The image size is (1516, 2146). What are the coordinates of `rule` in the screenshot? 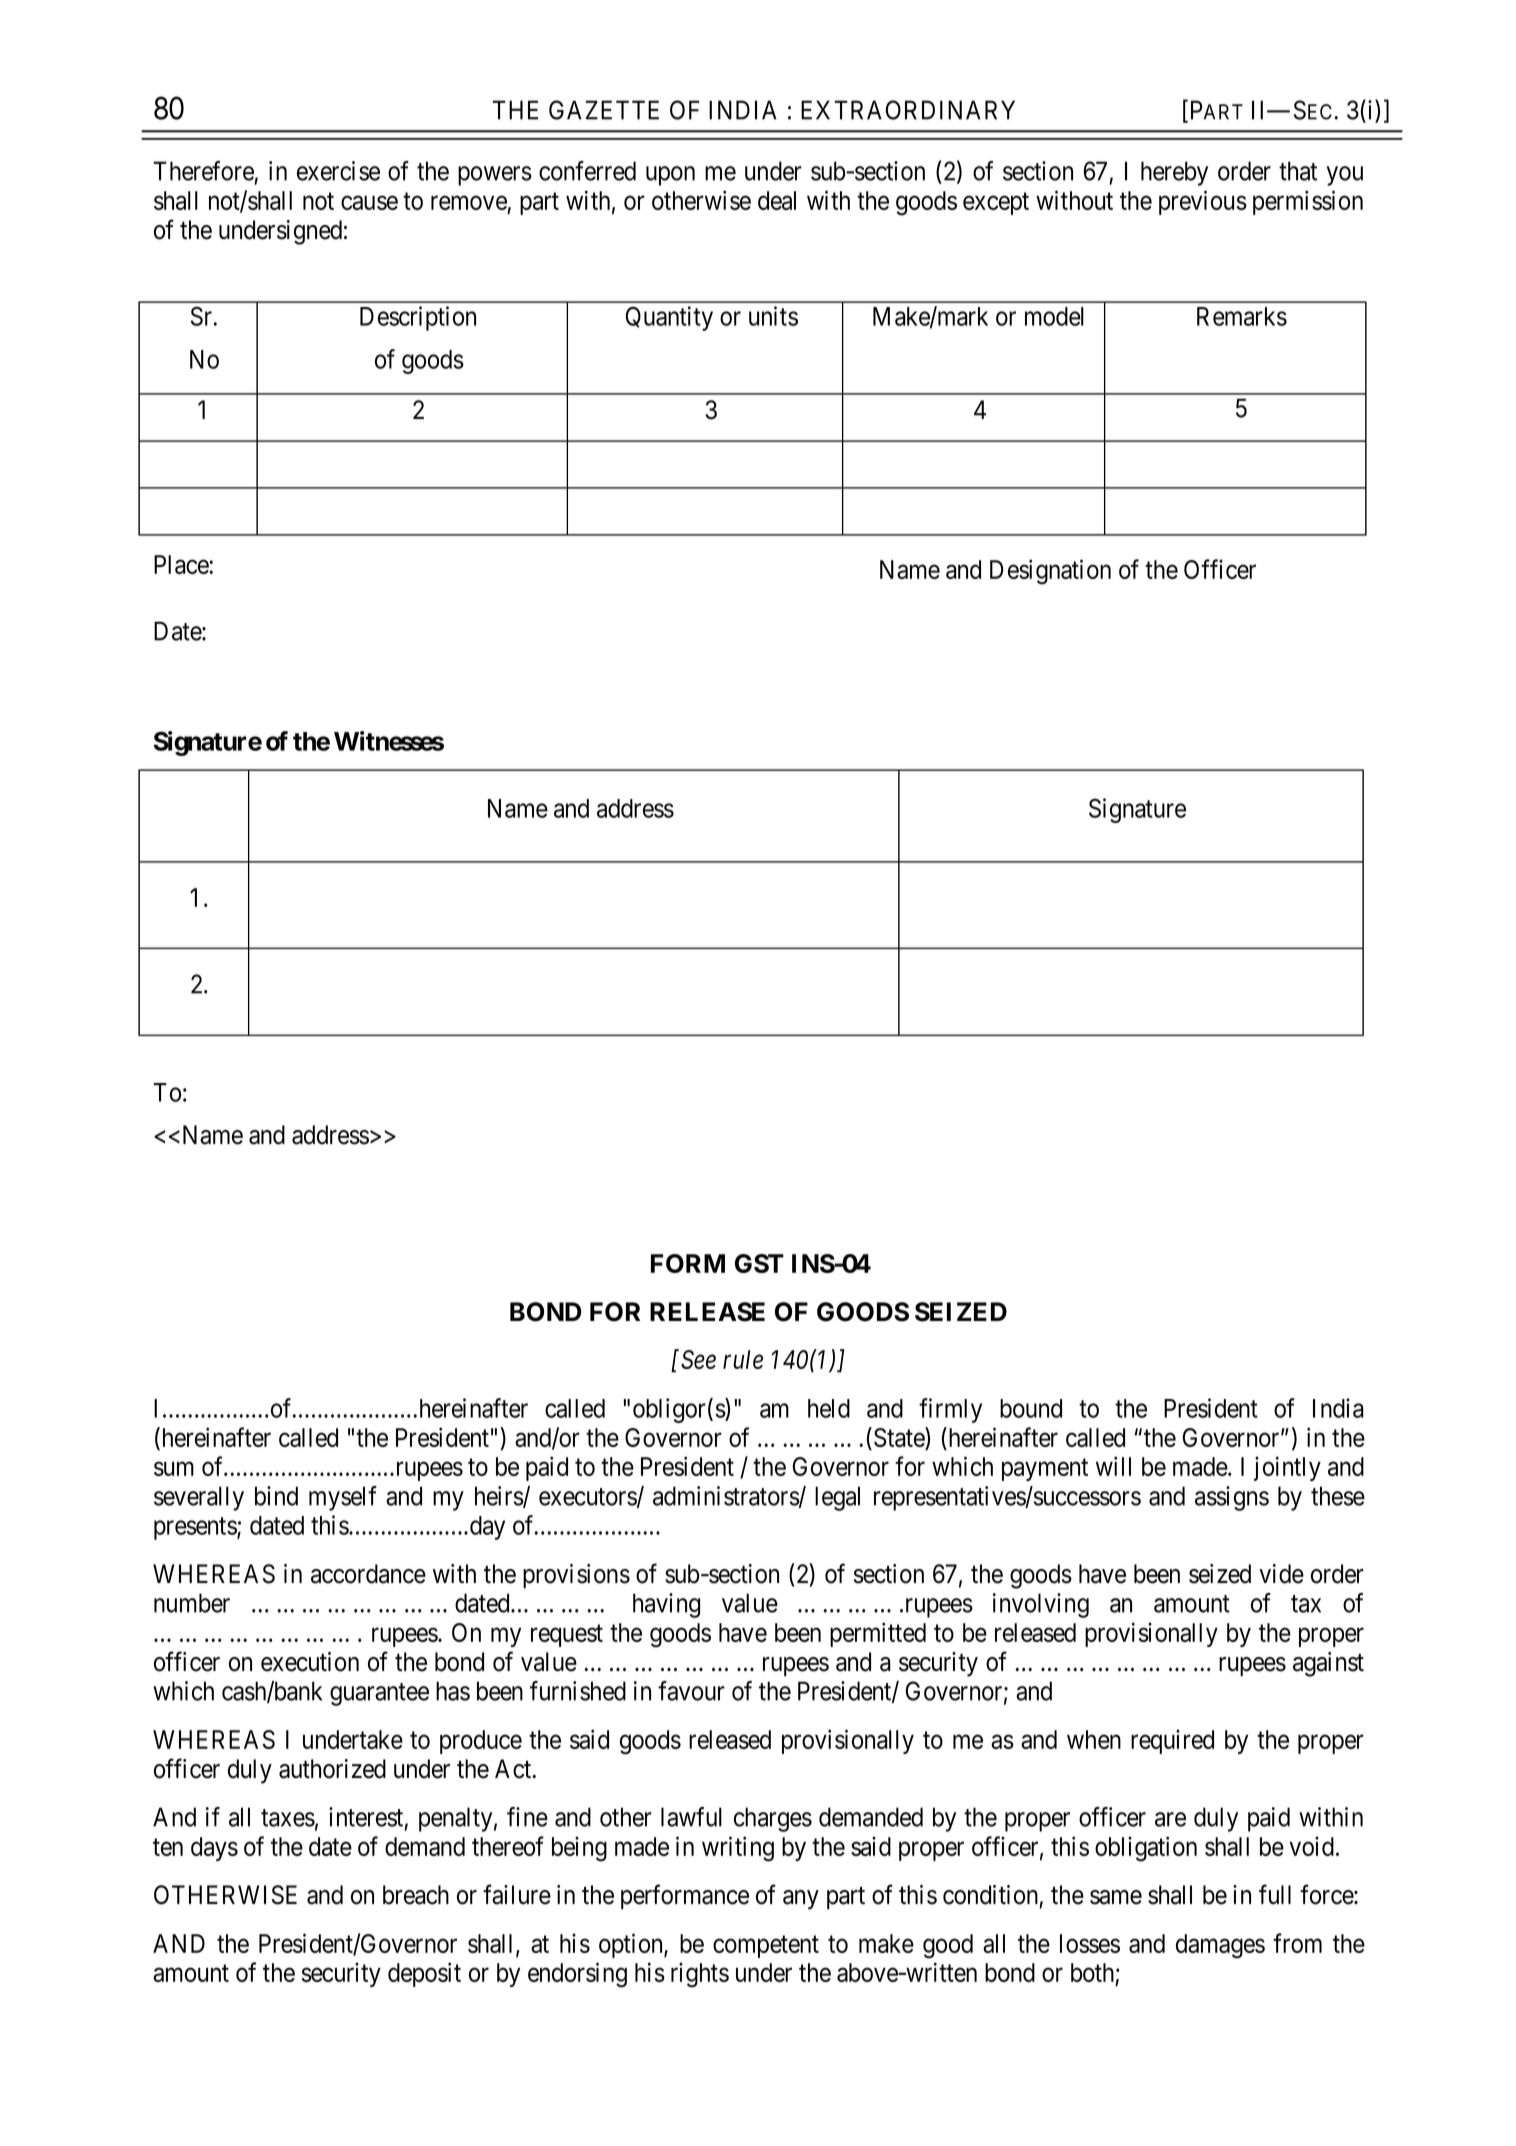 It's located at (743, 1359).
